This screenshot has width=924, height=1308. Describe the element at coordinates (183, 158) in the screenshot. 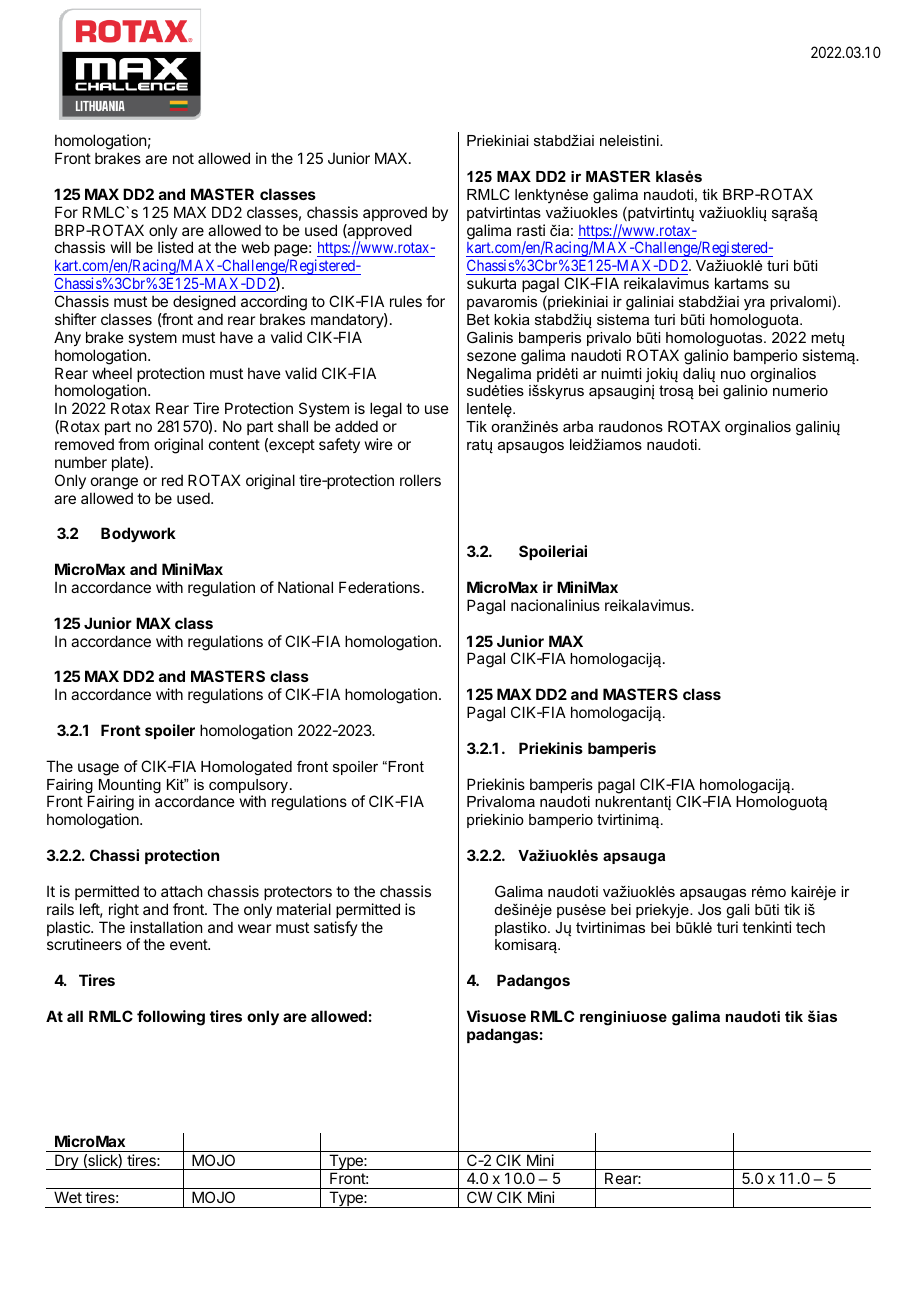

I see `not` at that location.
